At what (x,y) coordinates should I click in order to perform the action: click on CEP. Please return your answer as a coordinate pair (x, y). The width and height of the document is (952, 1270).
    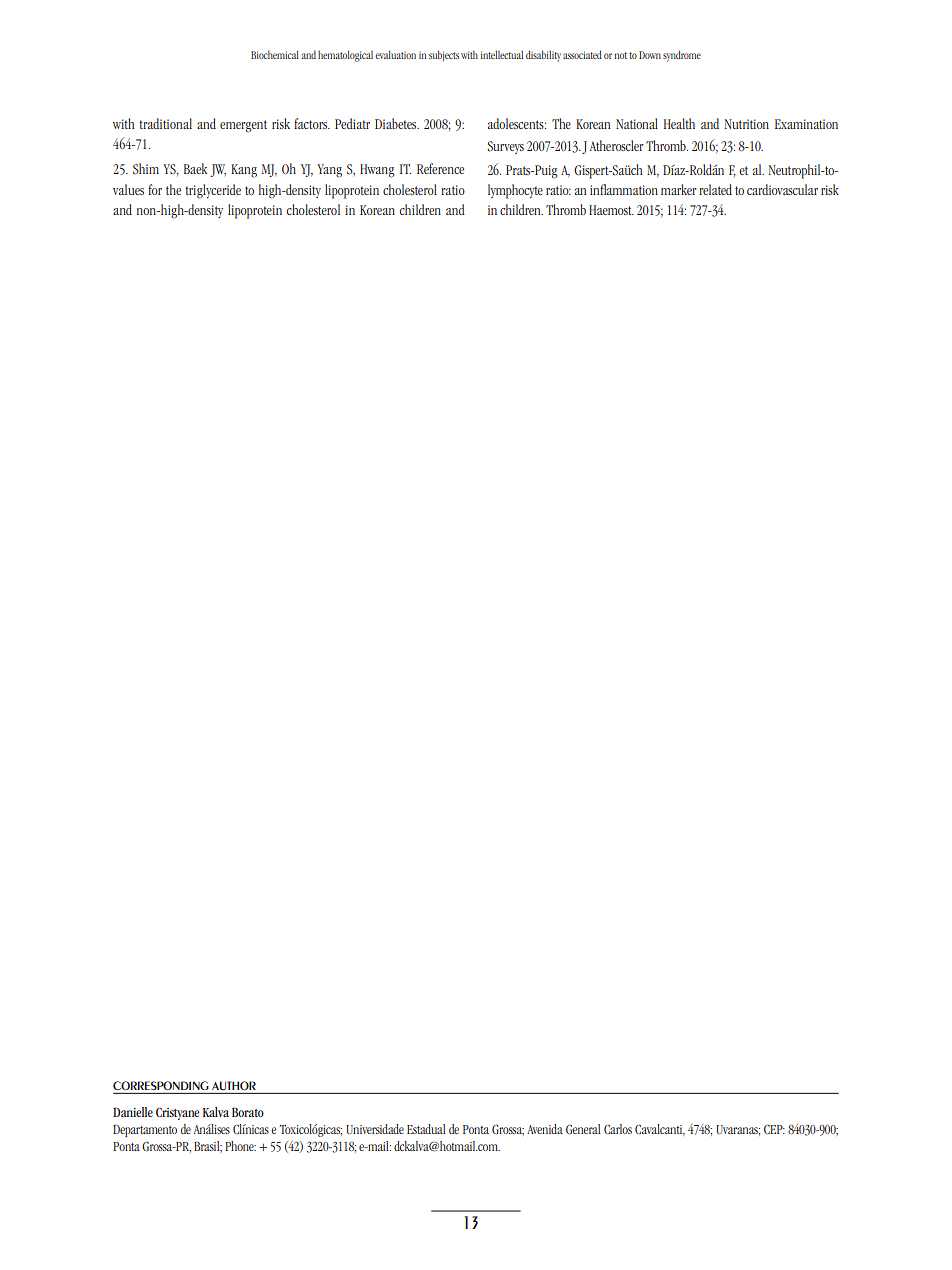
    Looking at the image, I should click on (774, 1129).
